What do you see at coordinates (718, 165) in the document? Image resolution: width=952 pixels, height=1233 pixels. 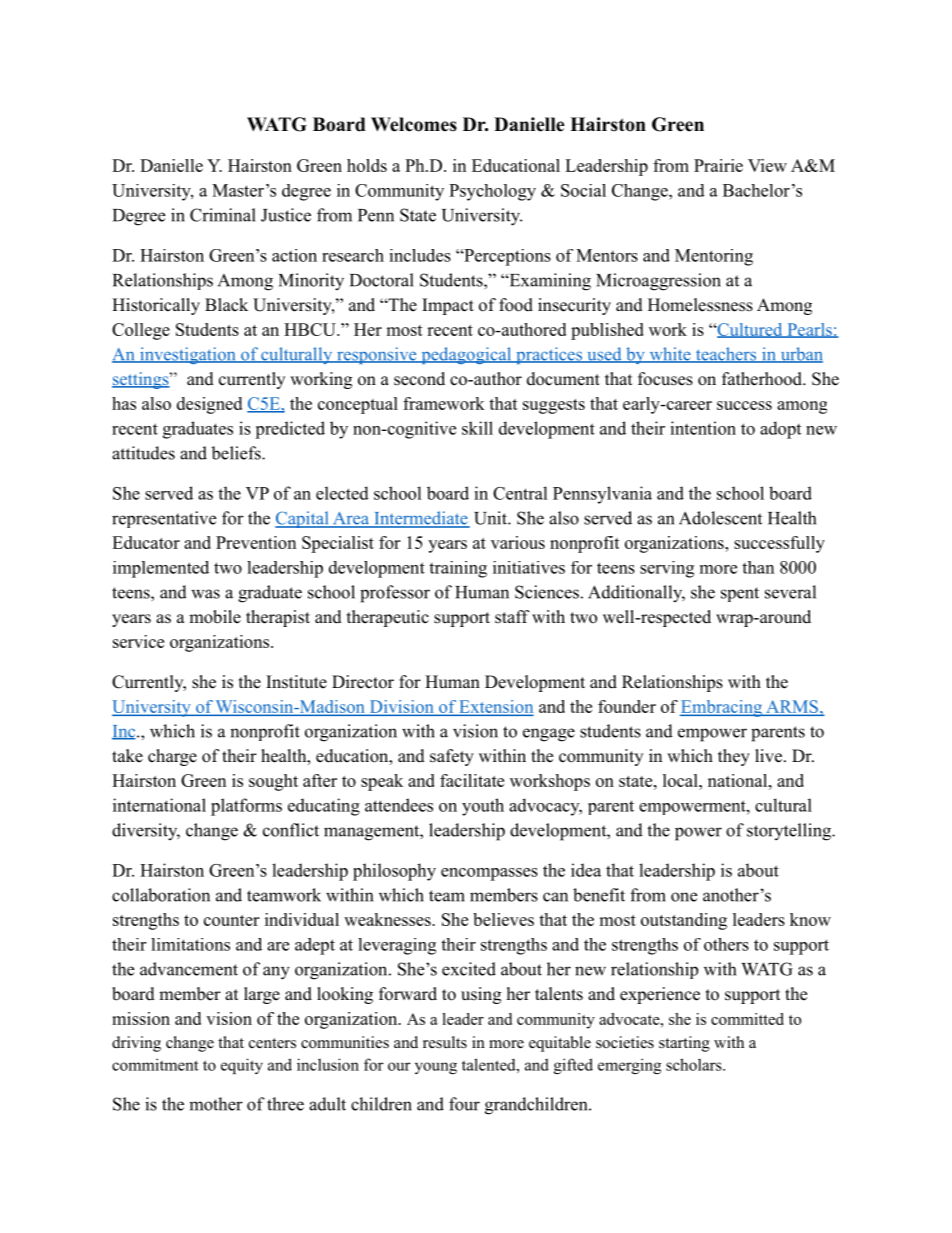 I see `Prairie` at bounding box center [718, 165].
